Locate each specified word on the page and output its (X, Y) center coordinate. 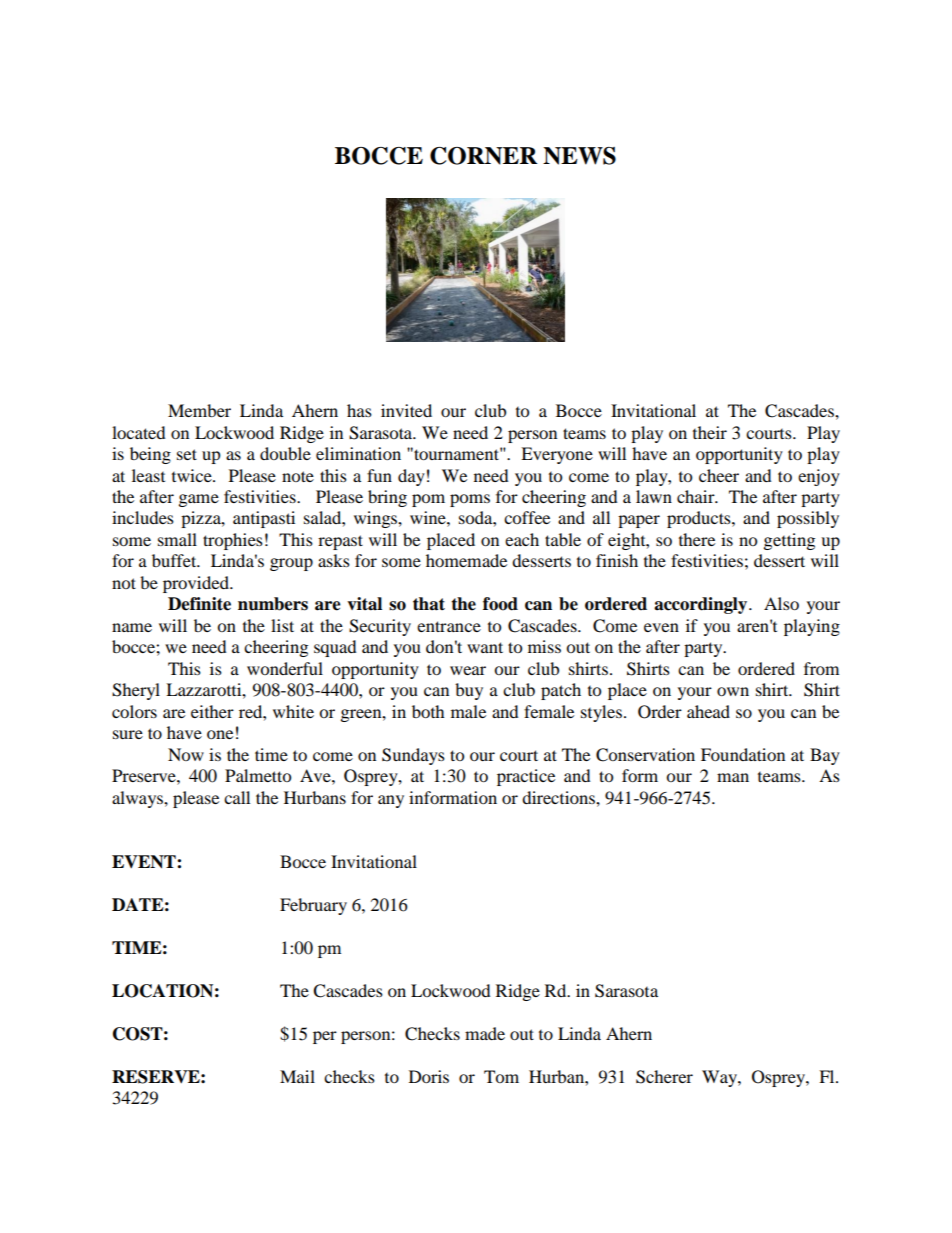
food (500, 604)
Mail (297, 1076)
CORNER (483, 156)
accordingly (702, 605)
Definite (199, 604)
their (710, 432)
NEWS (579, 156)
